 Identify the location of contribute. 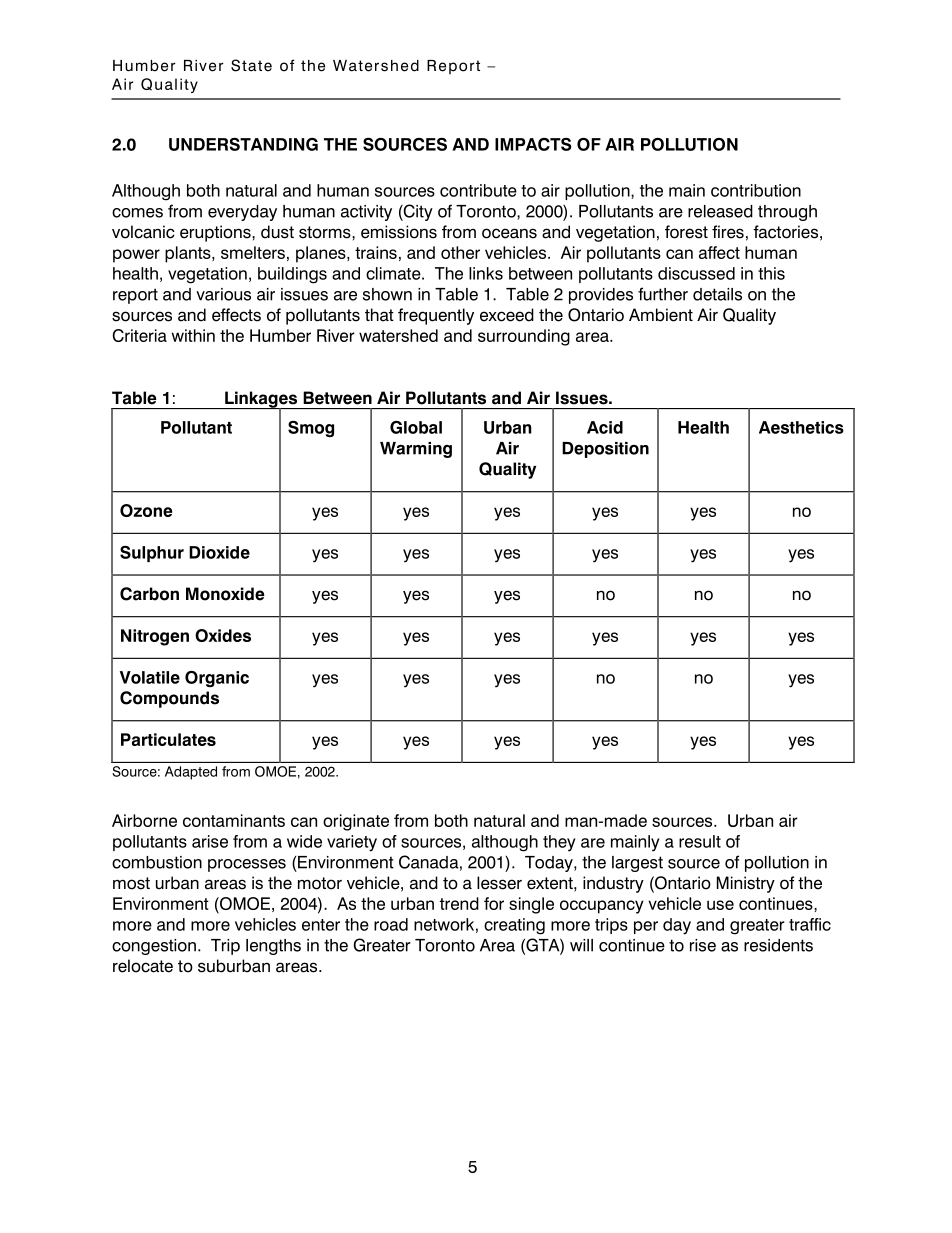
(478, 190).
